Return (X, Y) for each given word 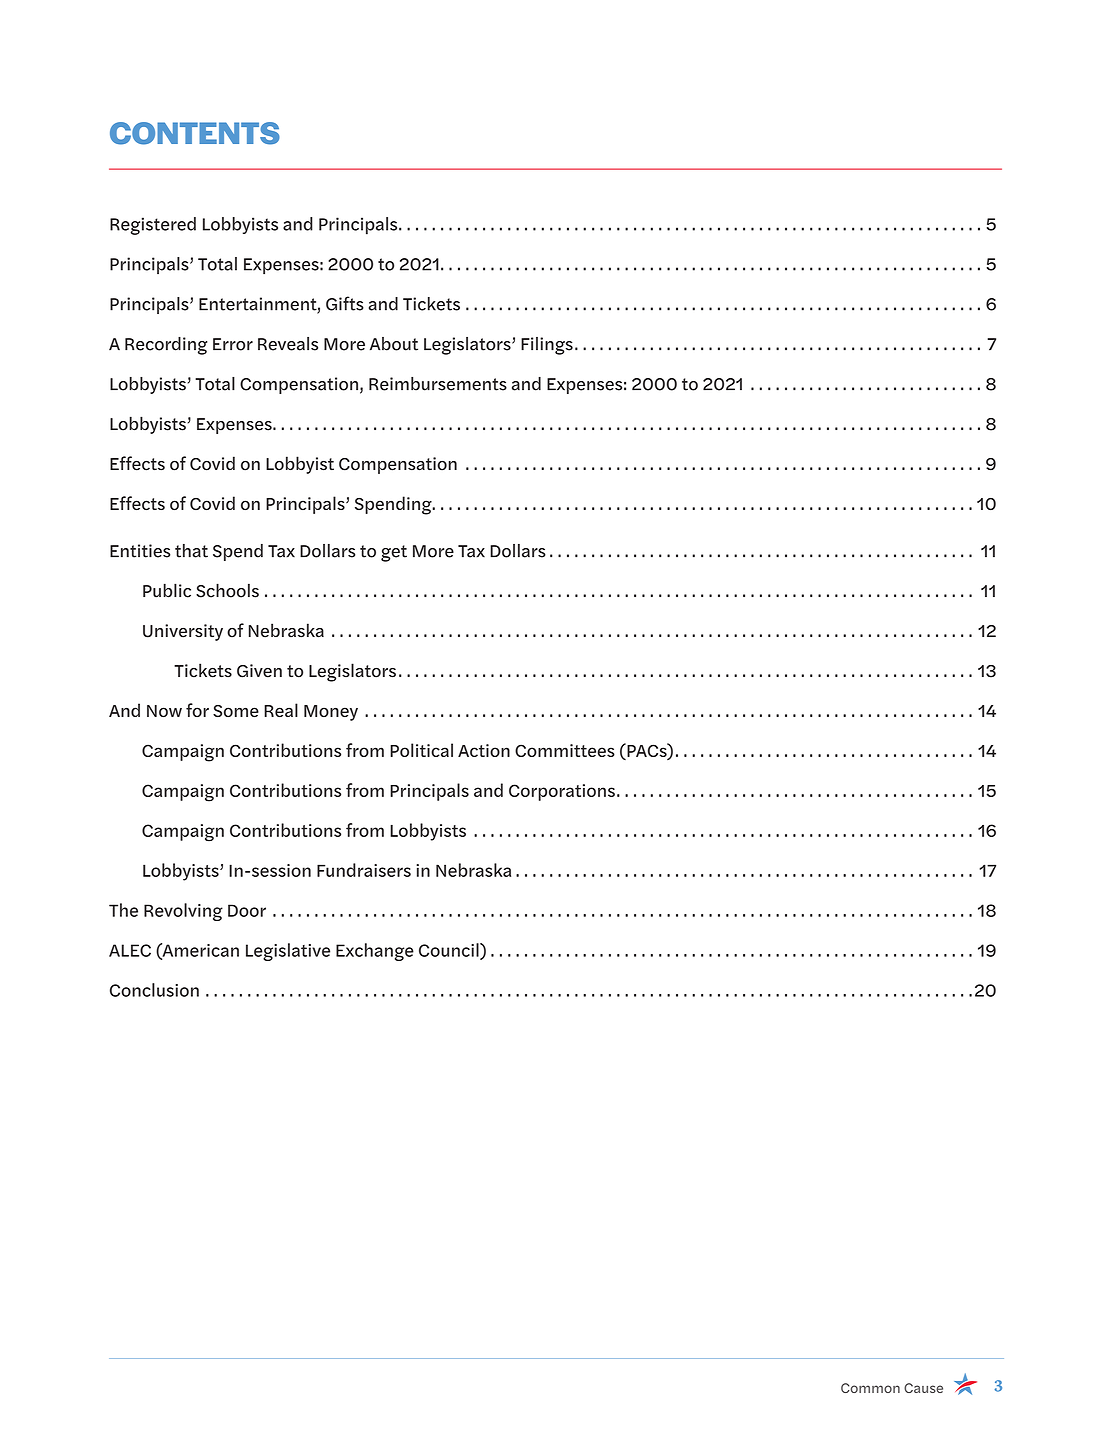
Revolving (183, 912)
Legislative (288, 952)
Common (870, 1388)
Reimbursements (438, 384)
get (394, 553)
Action (484, 750)
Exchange (375, 952)
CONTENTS (195, 133)
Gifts (345, 303)
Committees (565, 750)
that (191, 551)
